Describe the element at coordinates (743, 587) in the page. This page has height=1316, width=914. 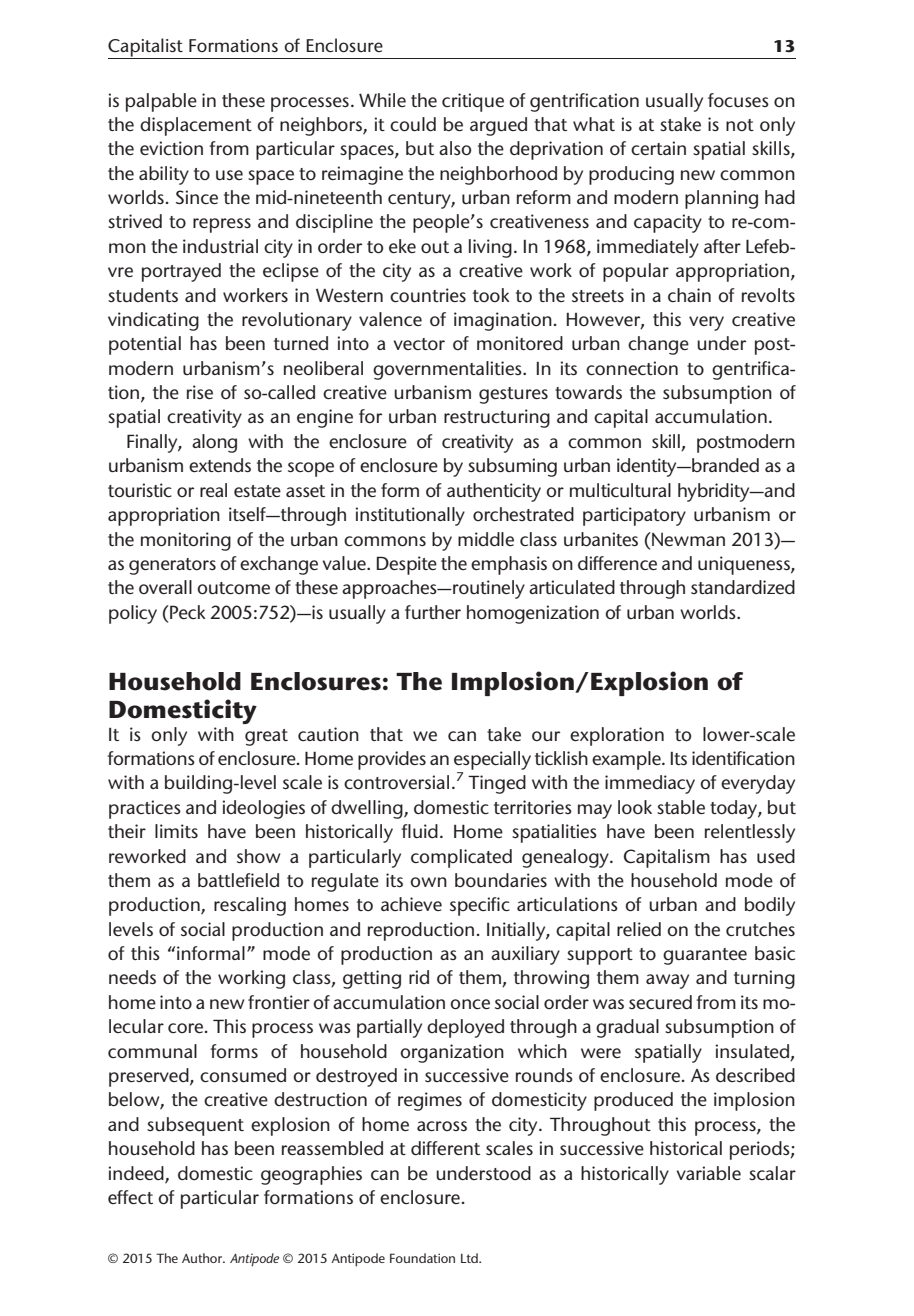
I see `standardized` at that location.
